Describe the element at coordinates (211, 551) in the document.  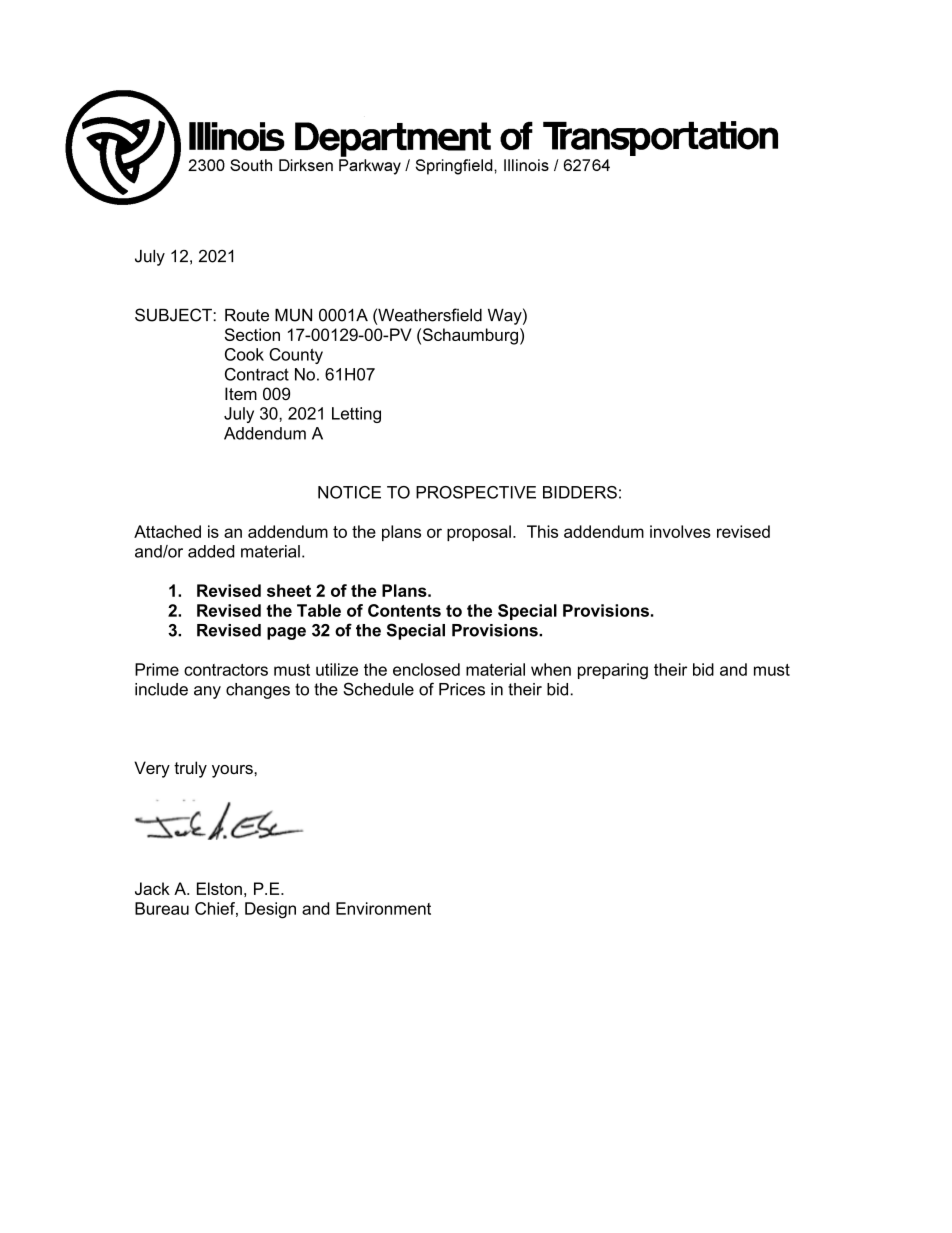
I see `added` at that location.
